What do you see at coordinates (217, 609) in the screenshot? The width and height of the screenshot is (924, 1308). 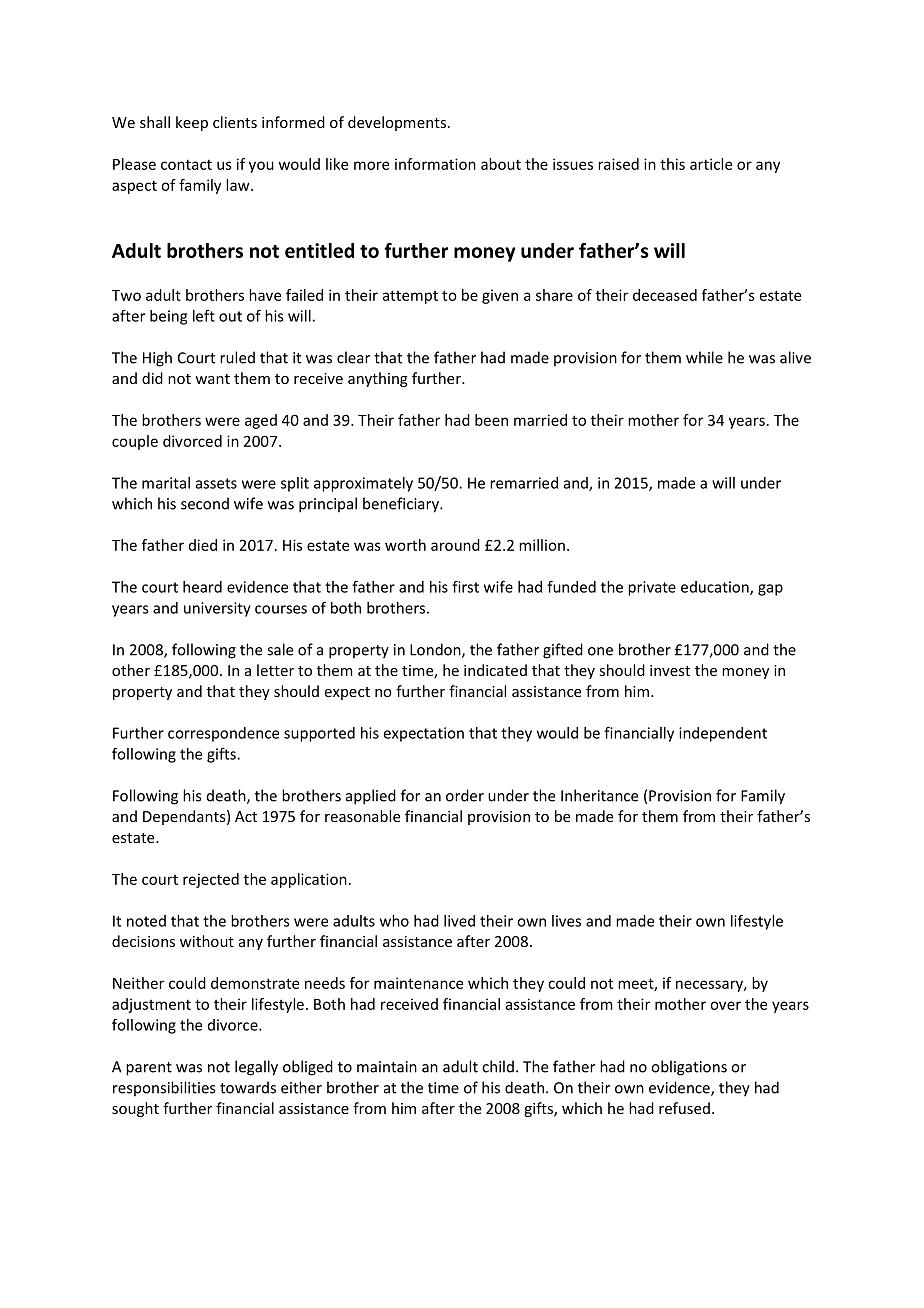 I see `university` at bounding box center [217, 609].
